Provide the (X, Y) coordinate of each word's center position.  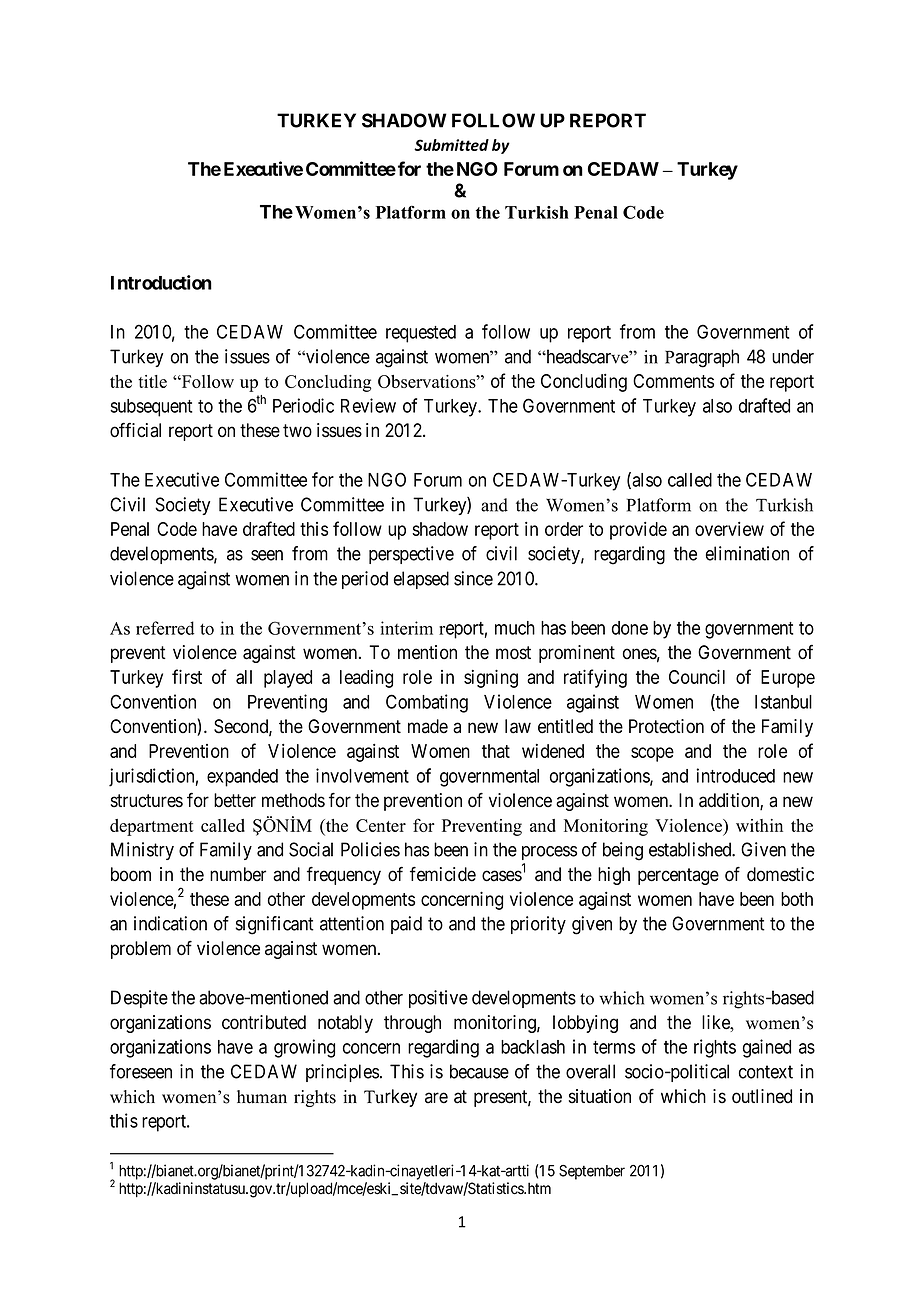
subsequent (151, 408)
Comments (673, 381)
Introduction (161, 282)
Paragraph (702, 358)
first (187, 676)
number (238, 874)
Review (368, 405)
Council (697, 676)
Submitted (451, 145)
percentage (678, 876)
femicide (443, 874)
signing (491, 678)
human (262, 1097)
